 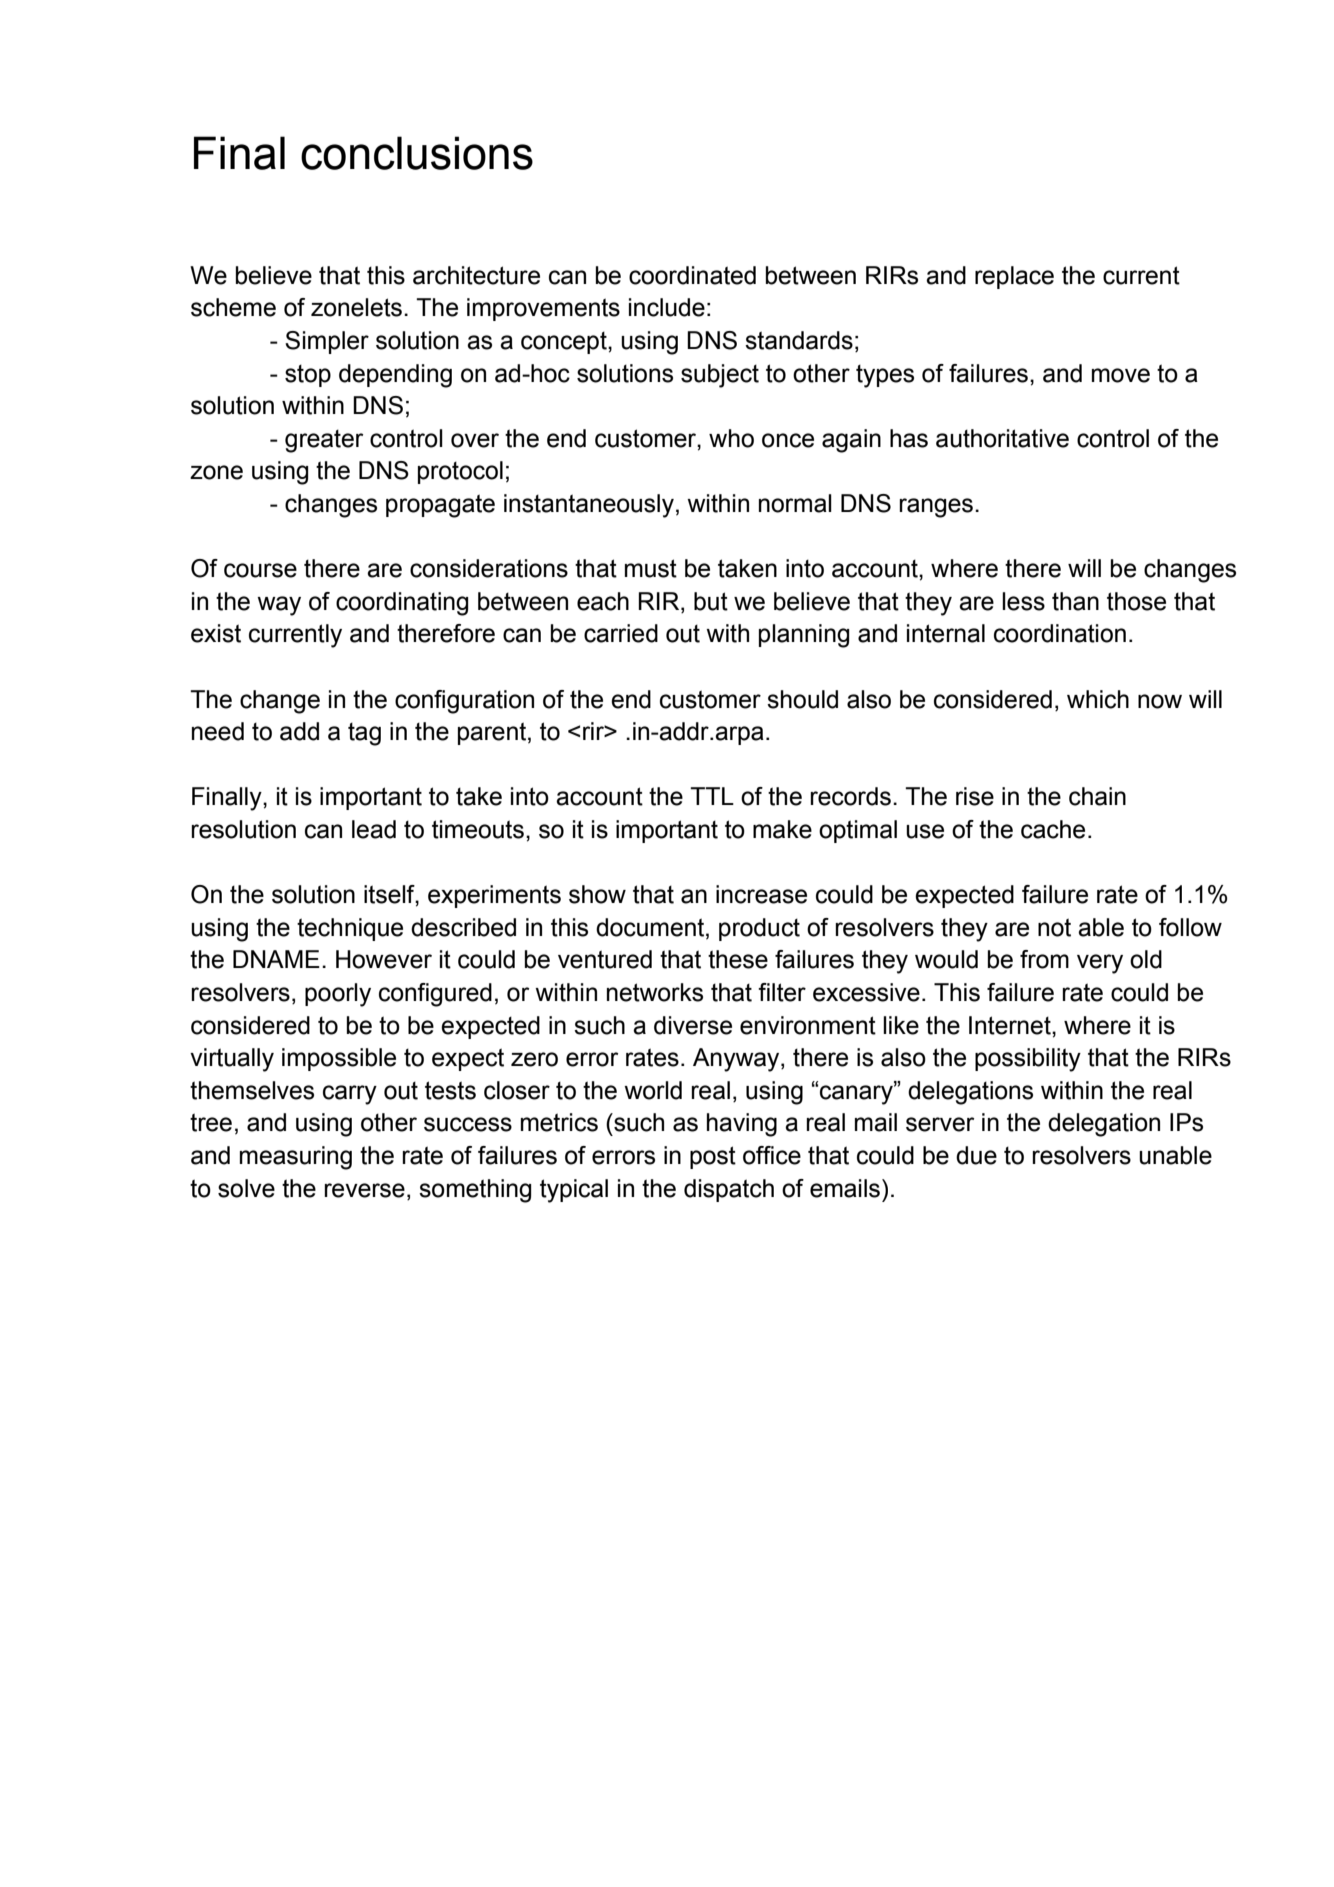 I want to click on tag, so click(x=364, y=734).
